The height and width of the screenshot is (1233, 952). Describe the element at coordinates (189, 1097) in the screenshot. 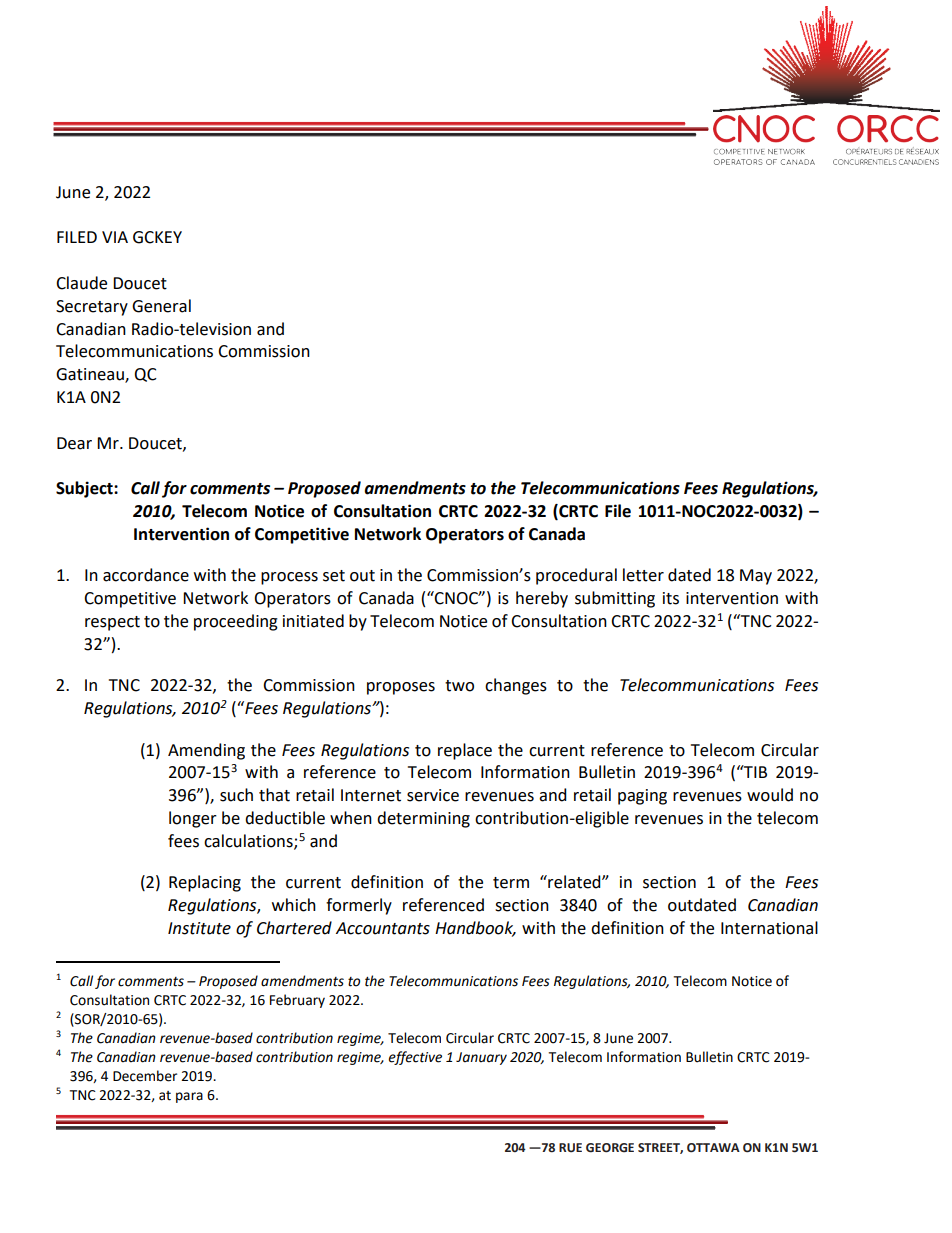

I see `para` at that location.
